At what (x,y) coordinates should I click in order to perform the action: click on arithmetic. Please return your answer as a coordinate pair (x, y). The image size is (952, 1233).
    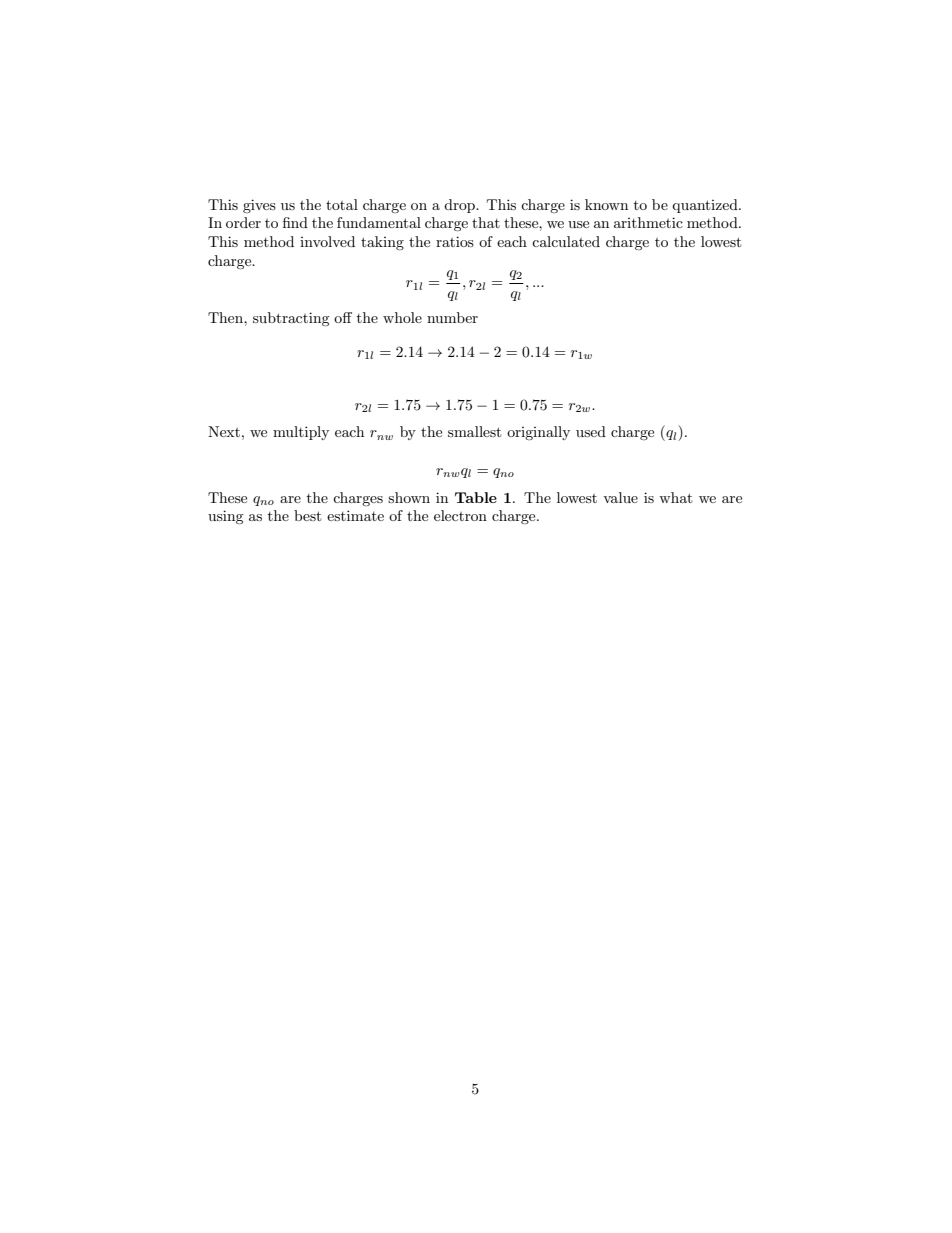
    Looking at the image, I should click on (648, 222).
